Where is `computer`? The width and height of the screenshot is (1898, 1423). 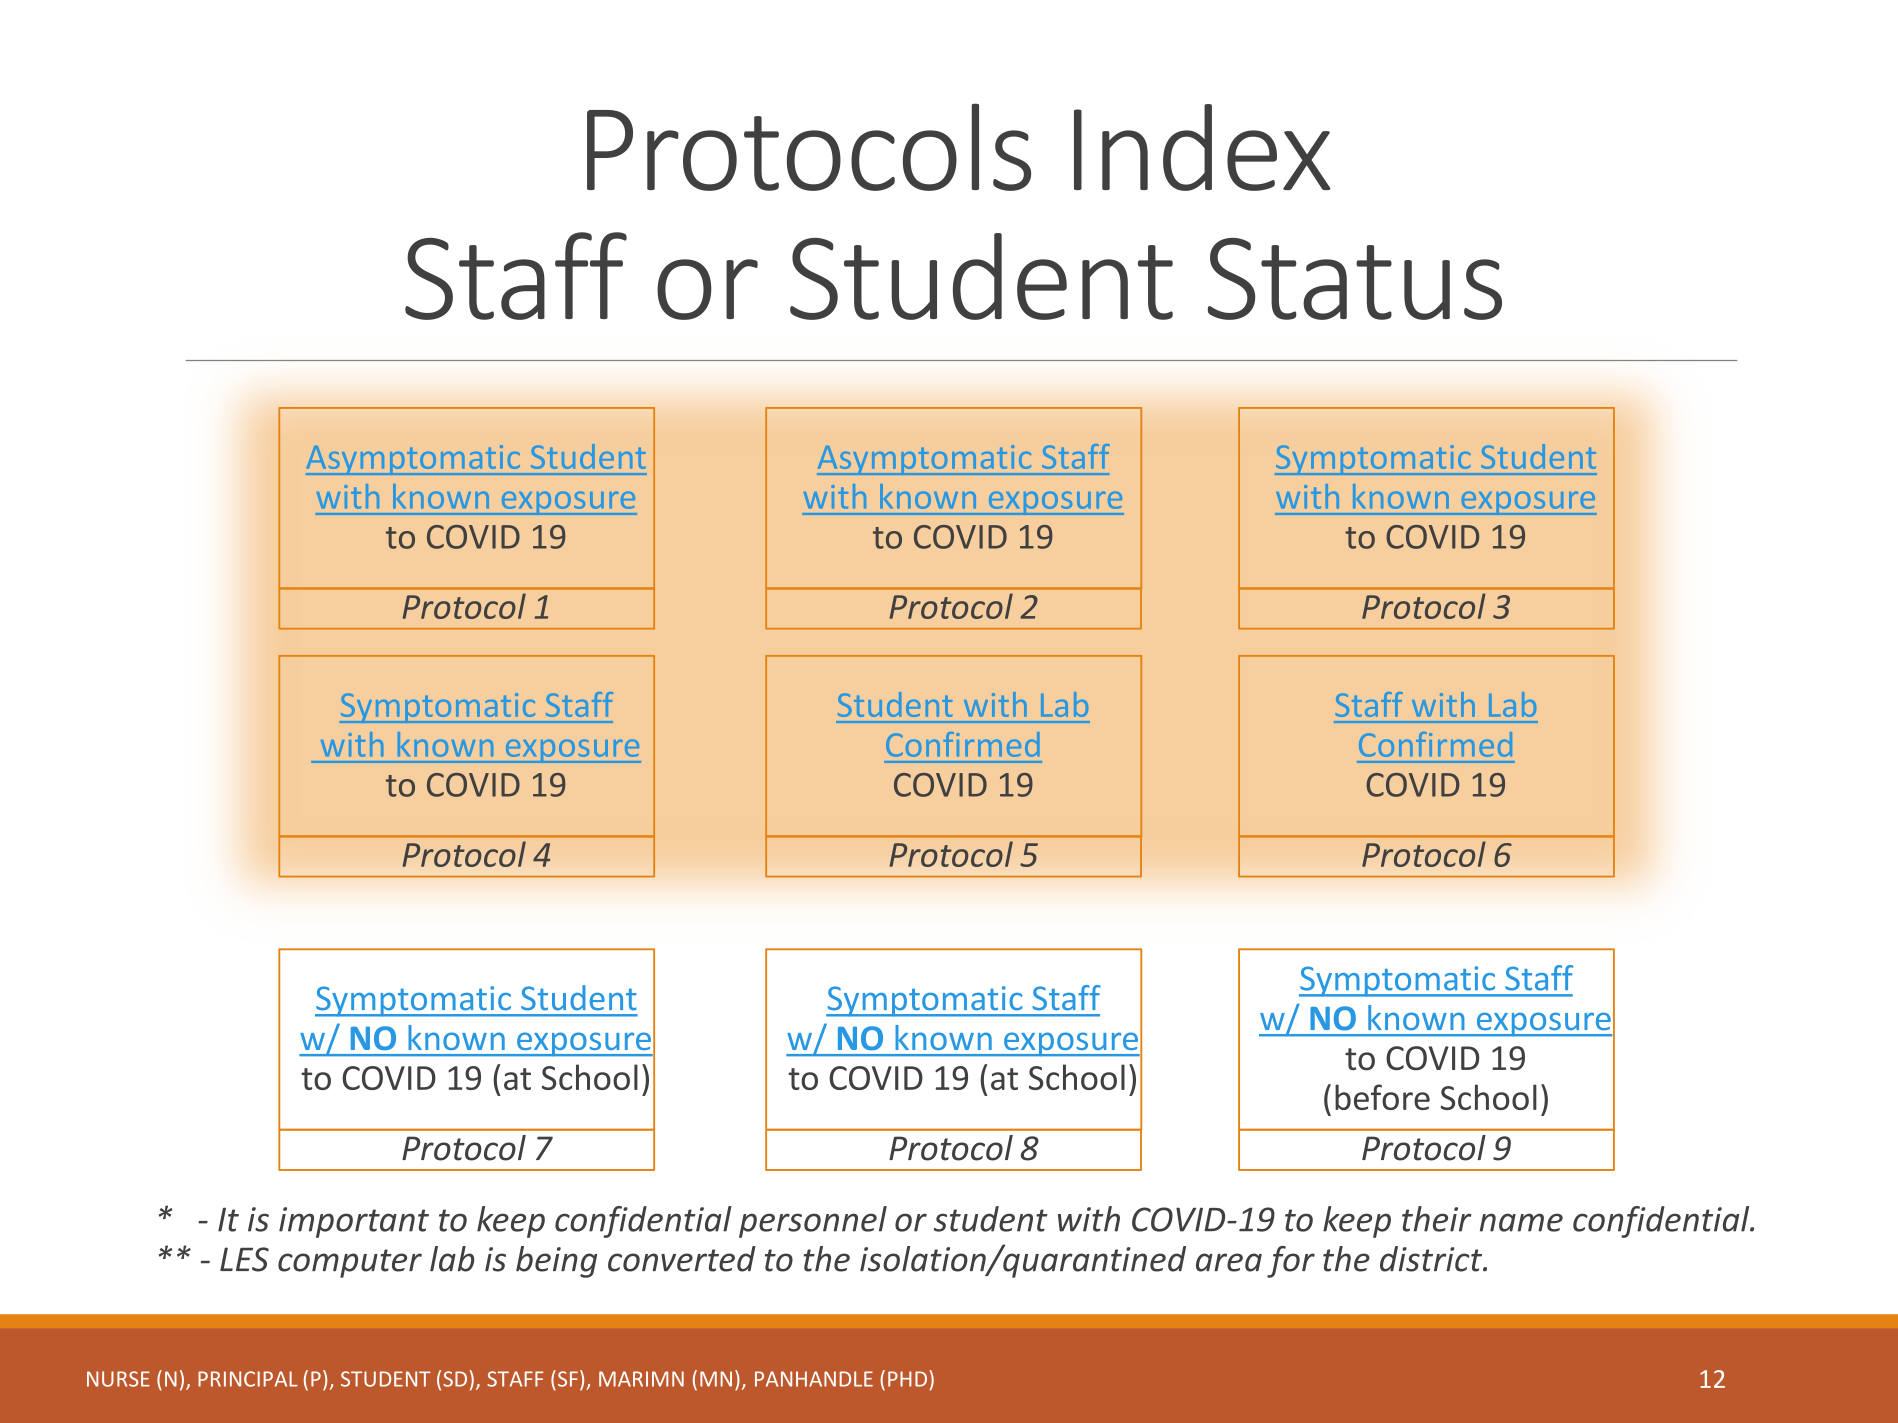 computer is located at coordinates (350, 1263).
